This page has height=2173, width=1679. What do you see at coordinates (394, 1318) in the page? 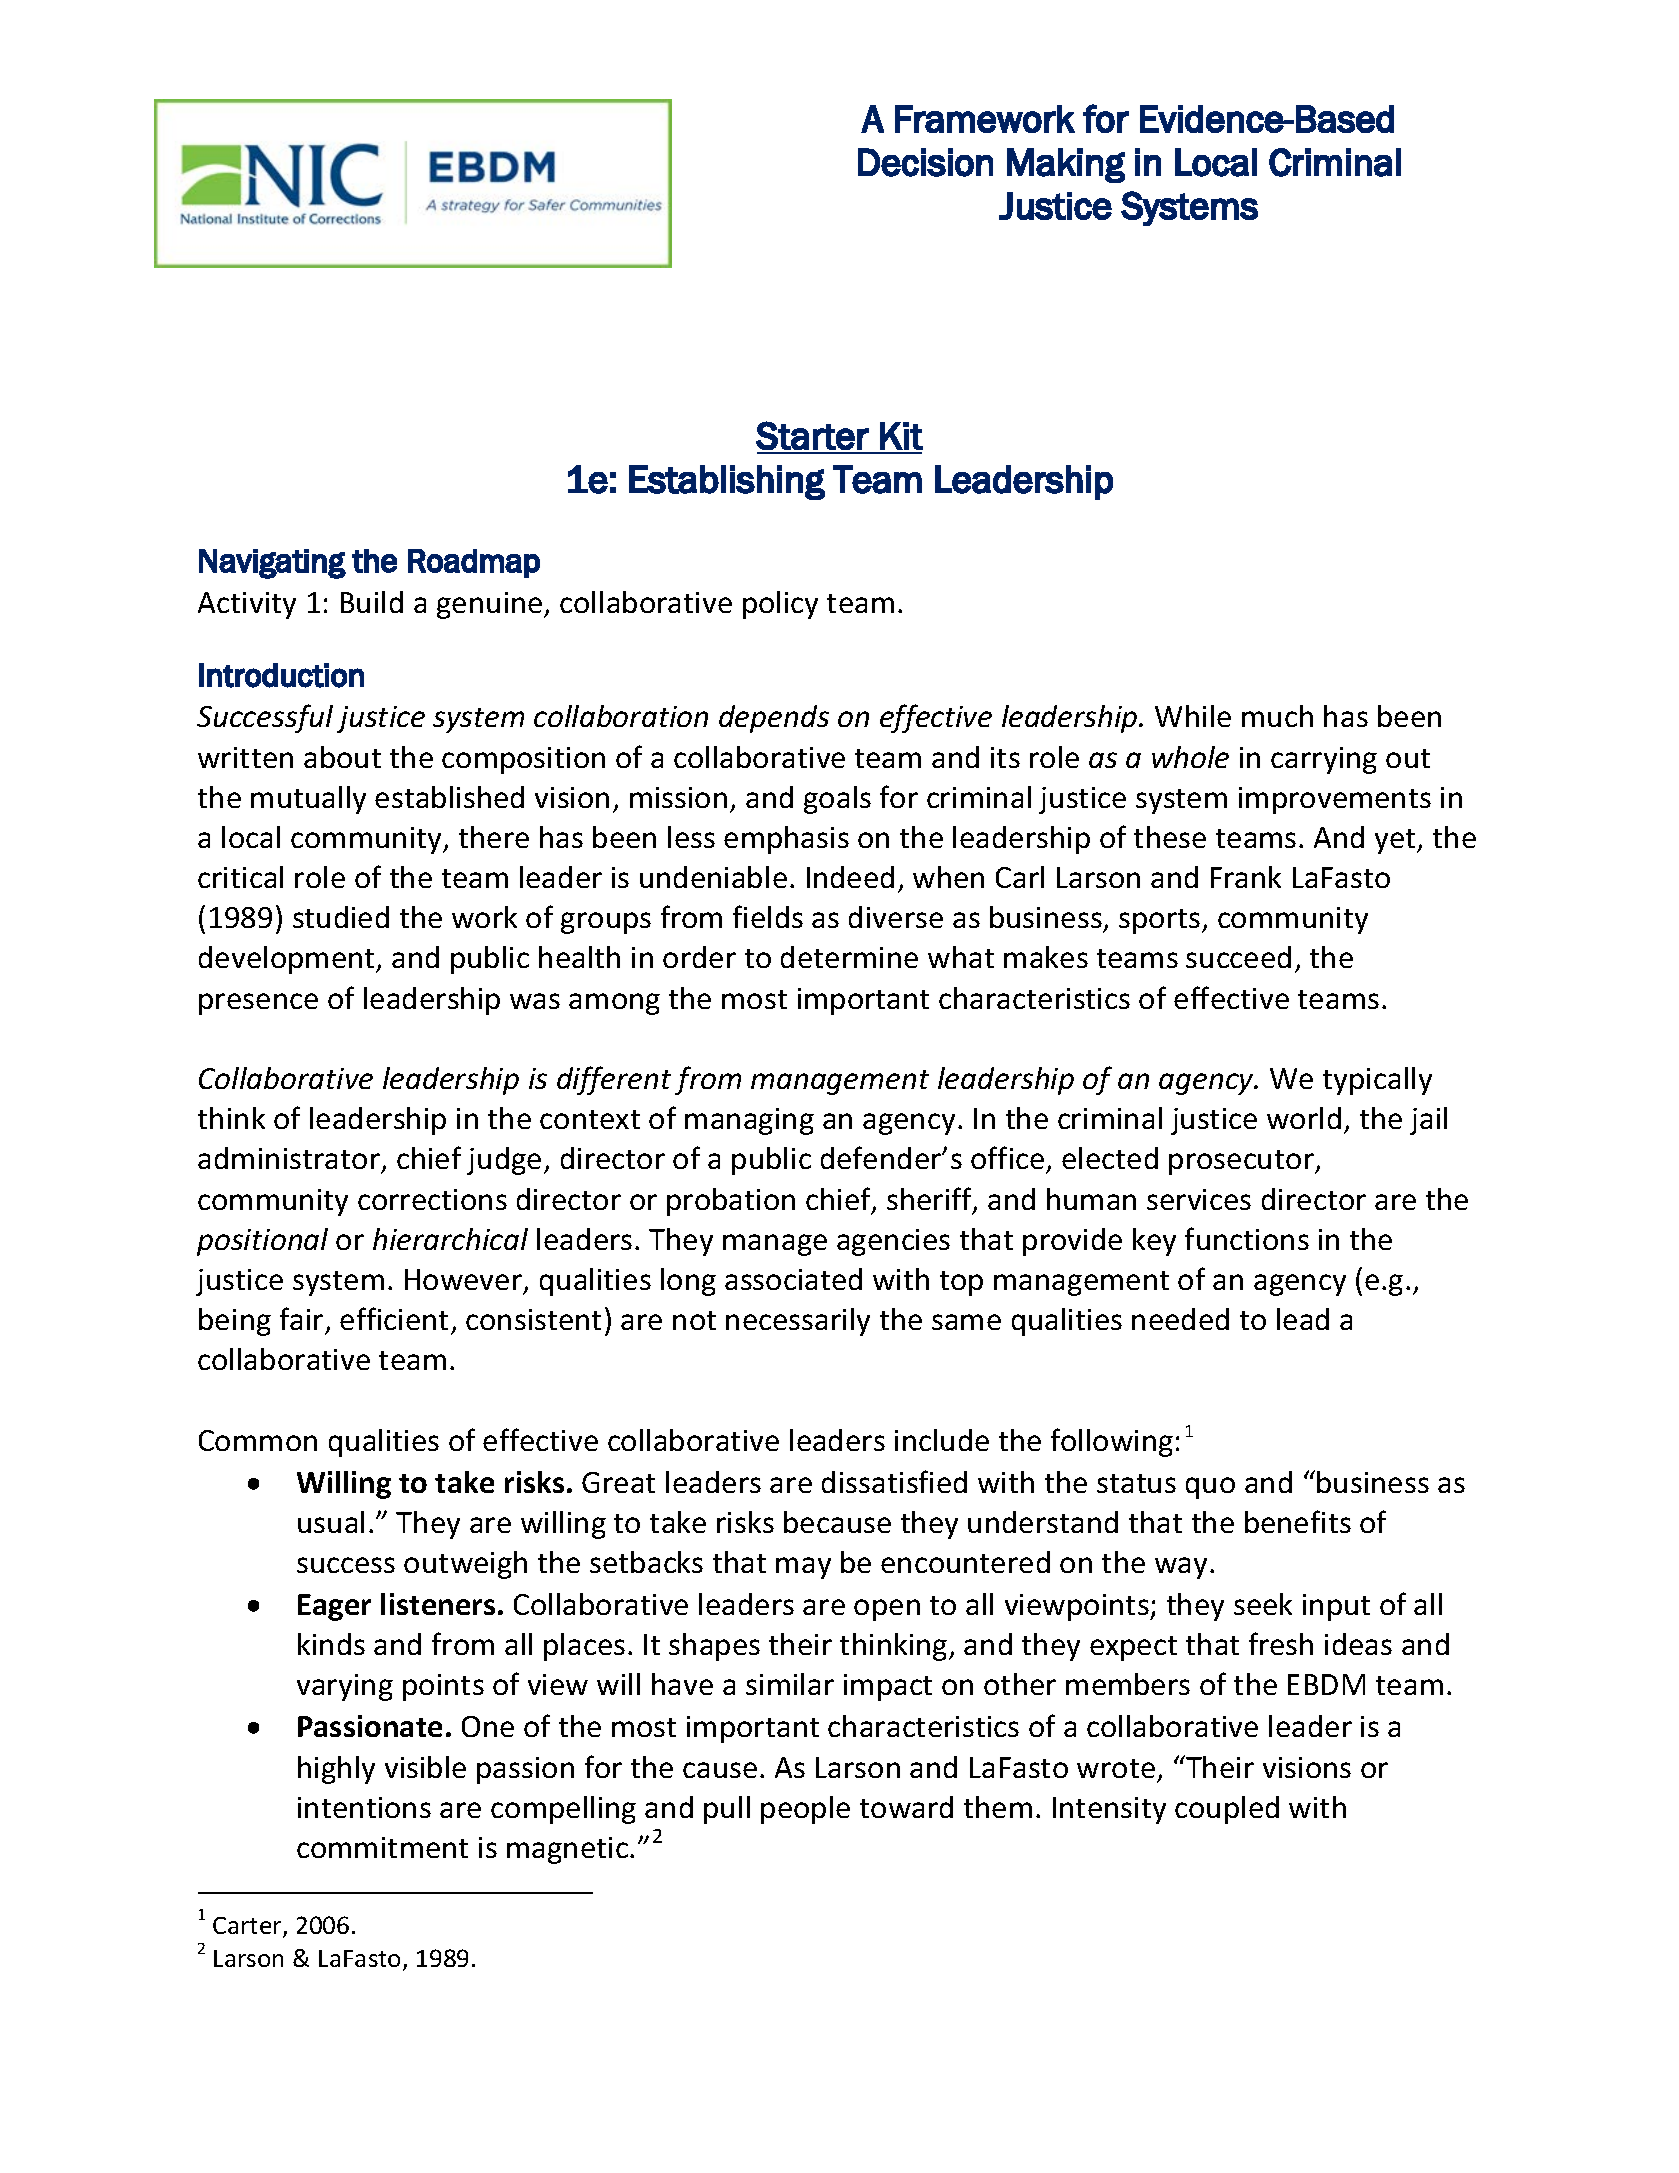
I see `efficient` at bounding box center [394, 1318].
